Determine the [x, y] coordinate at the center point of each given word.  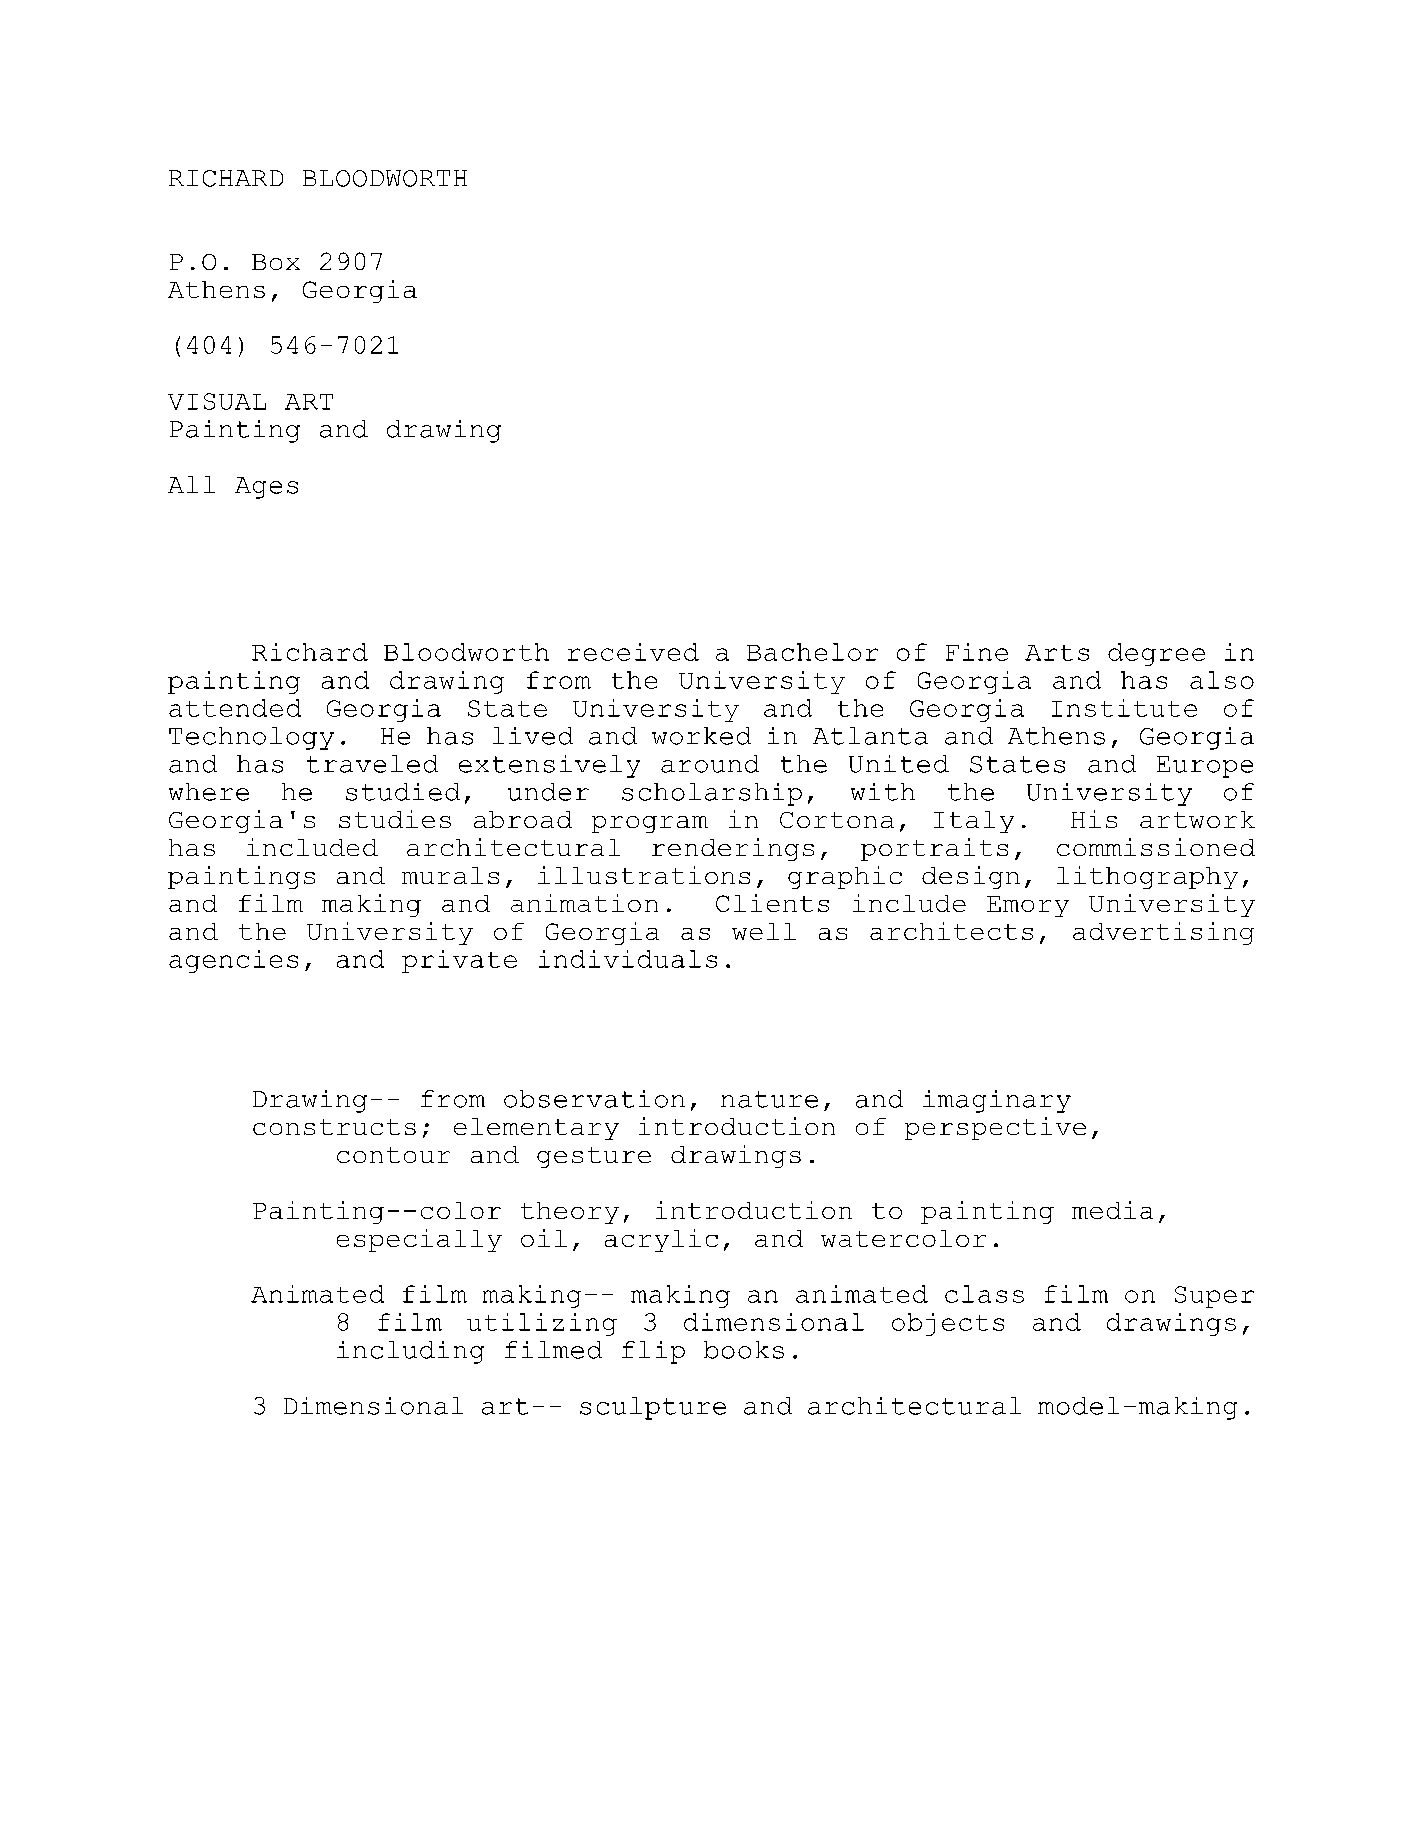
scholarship [712, 794]
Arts [1057, 653]
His [1094, 819]
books [744, 1350]
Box [276, 262]
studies [395, 819]
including [410, 1352]
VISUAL [217, 401]
